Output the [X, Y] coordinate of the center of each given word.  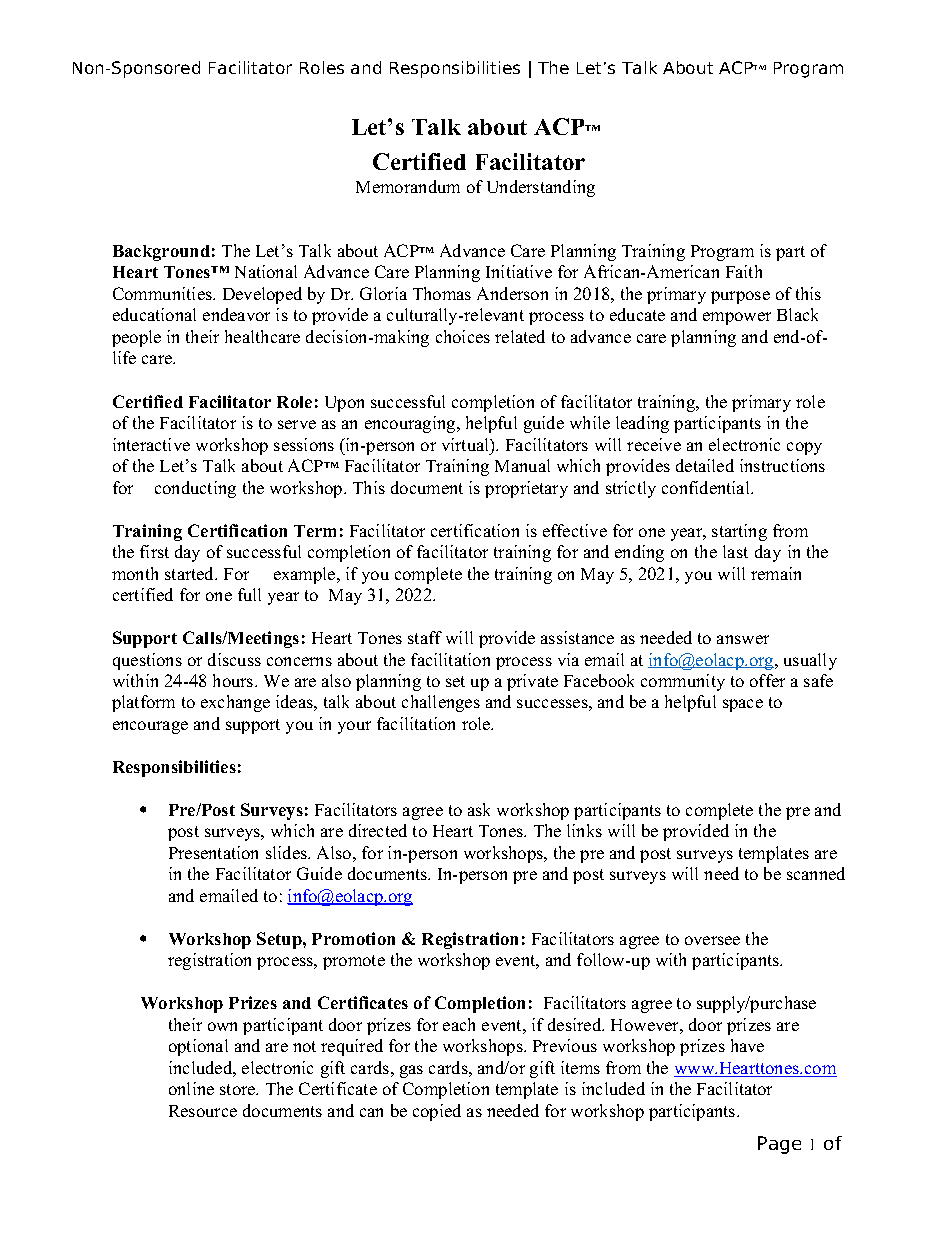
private [532, 682]
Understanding [541, 188]
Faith [744, 271]
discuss [234, 659]
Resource [203, 1111]
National [266, 271]
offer [767, 680]
